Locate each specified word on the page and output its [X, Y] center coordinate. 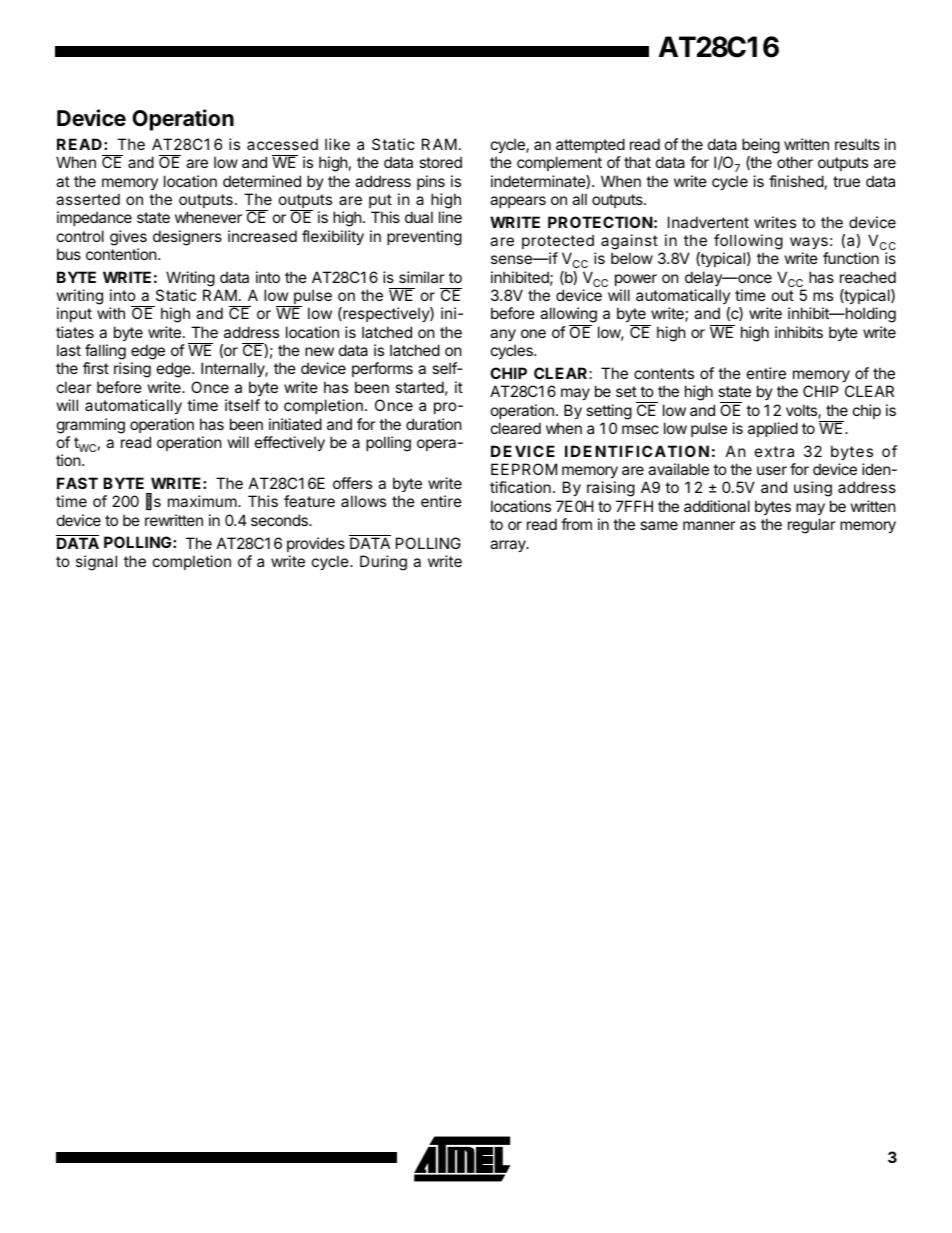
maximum [202, 501]
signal [96, 563]
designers [187, 238]
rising [132, 370]
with [111, 313]
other [795, 162]
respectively [386, 314]
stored [440, 162]
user [772, 470]
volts [802, 411]
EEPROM [524, 469]
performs [382, 369]
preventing [424, 238]
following [748, 242]
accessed [282, 144]
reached [868, 277]
